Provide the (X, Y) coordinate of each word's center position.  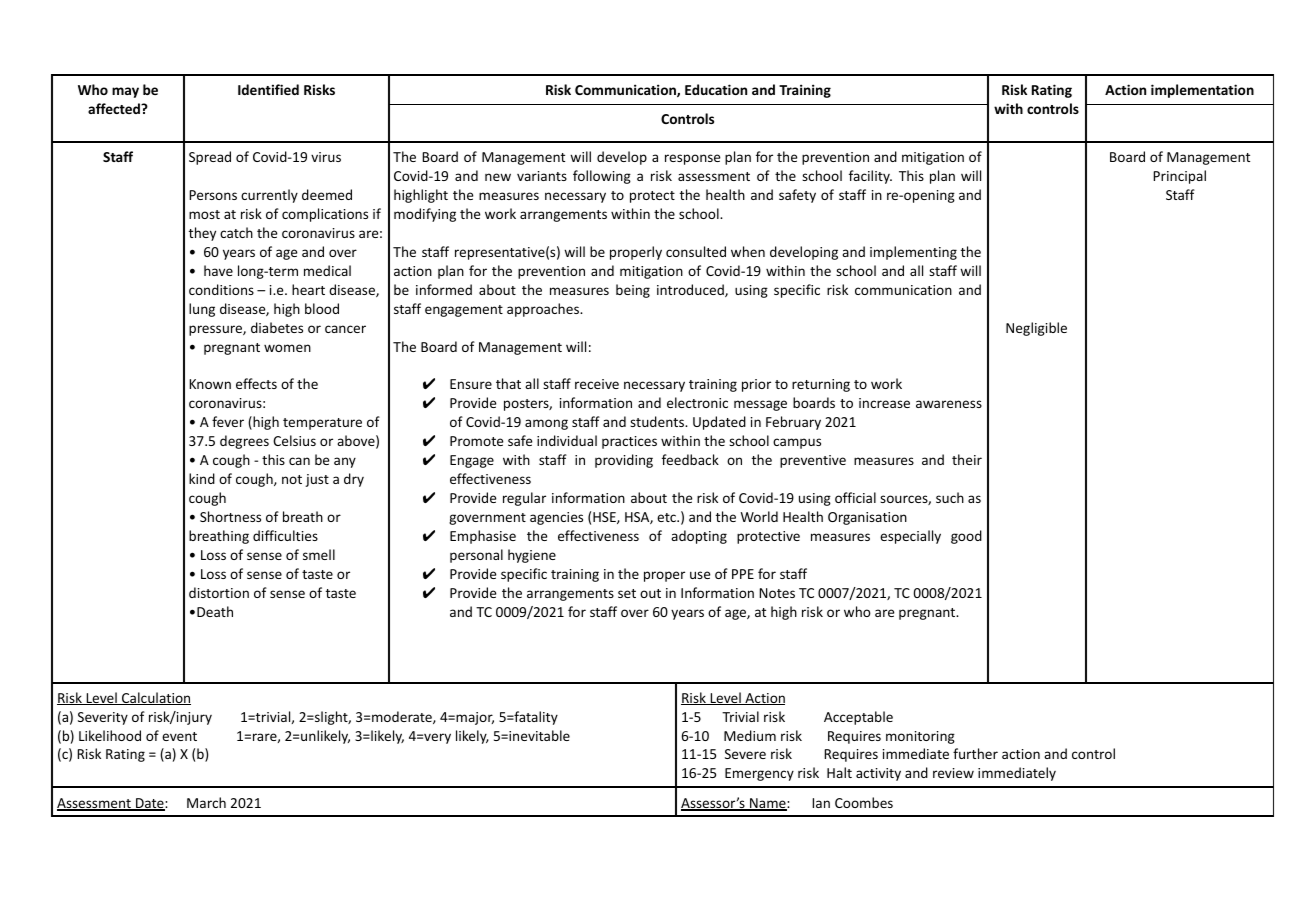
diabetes (277, 327)
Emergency (759, 774)
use (700, 575)
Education (716, 89)
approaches (544, 310)
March (206, 802)
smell (319, 554)
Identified (268, 89)
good (966, 537)
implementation (1202, 91)
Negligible (1036, 329)
